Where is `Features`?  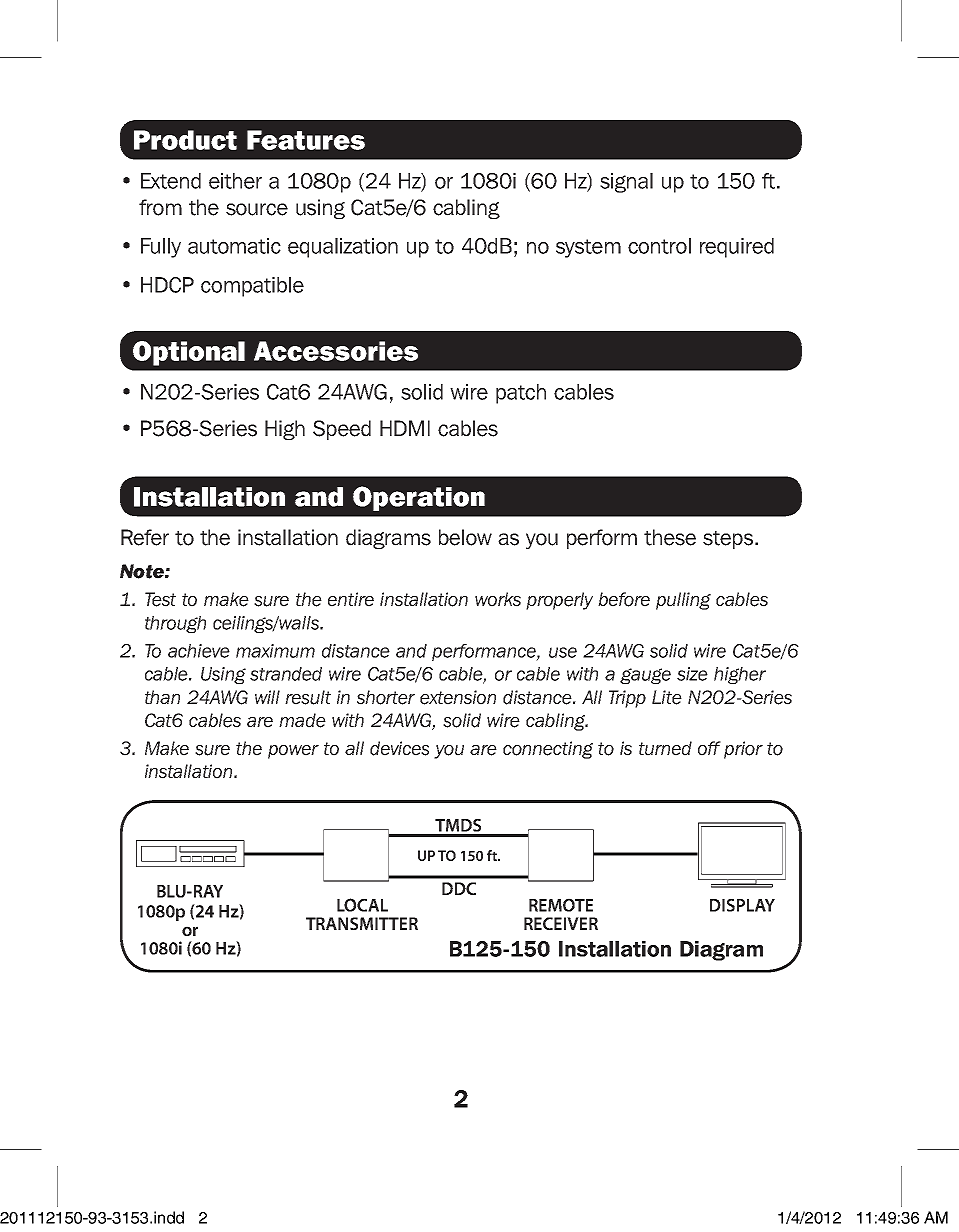 Features is located at coordinates (306, 140).
